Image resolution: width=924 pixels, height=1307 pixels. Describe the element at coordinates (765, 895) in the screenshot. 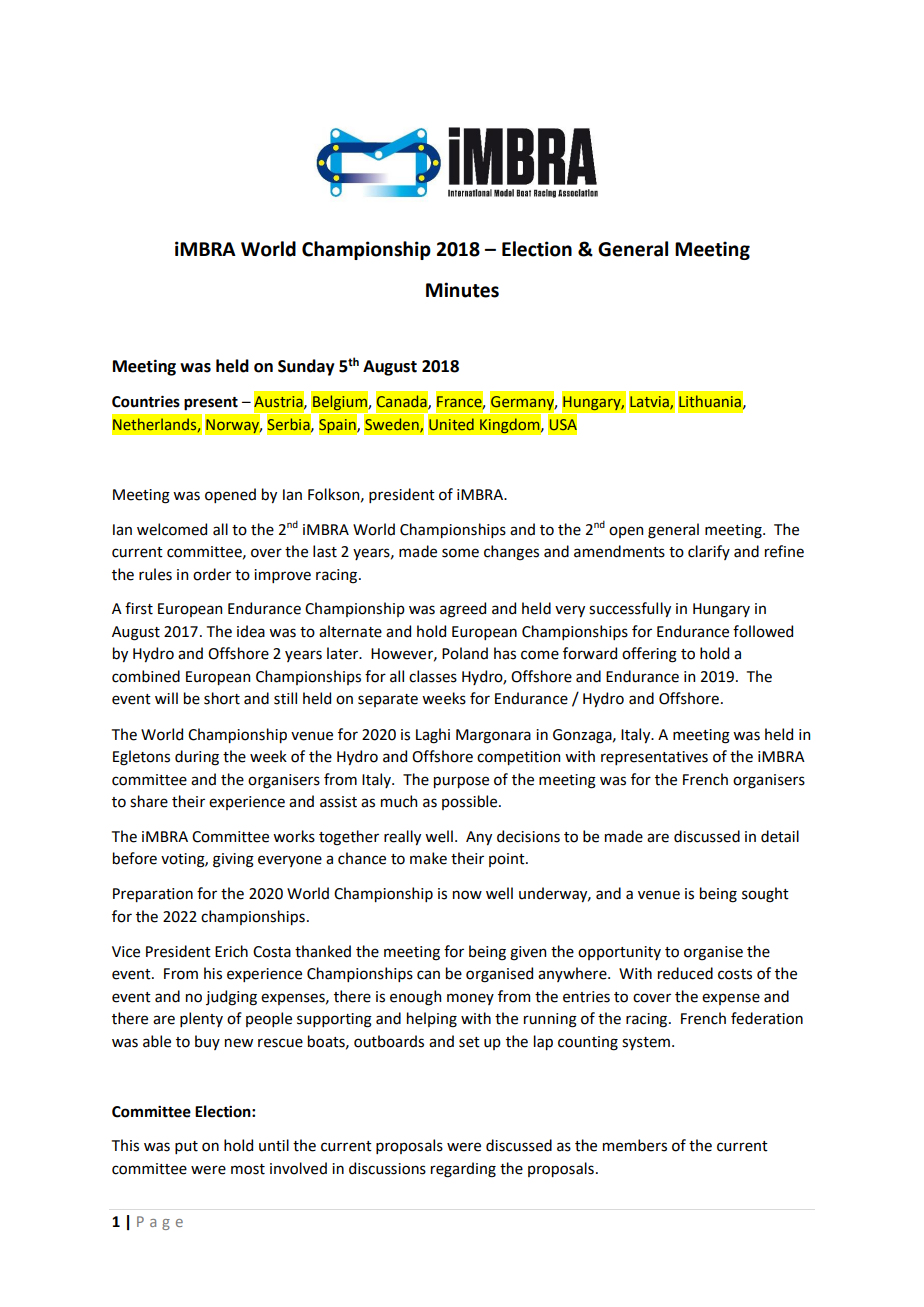

I see `sought` at that location.
